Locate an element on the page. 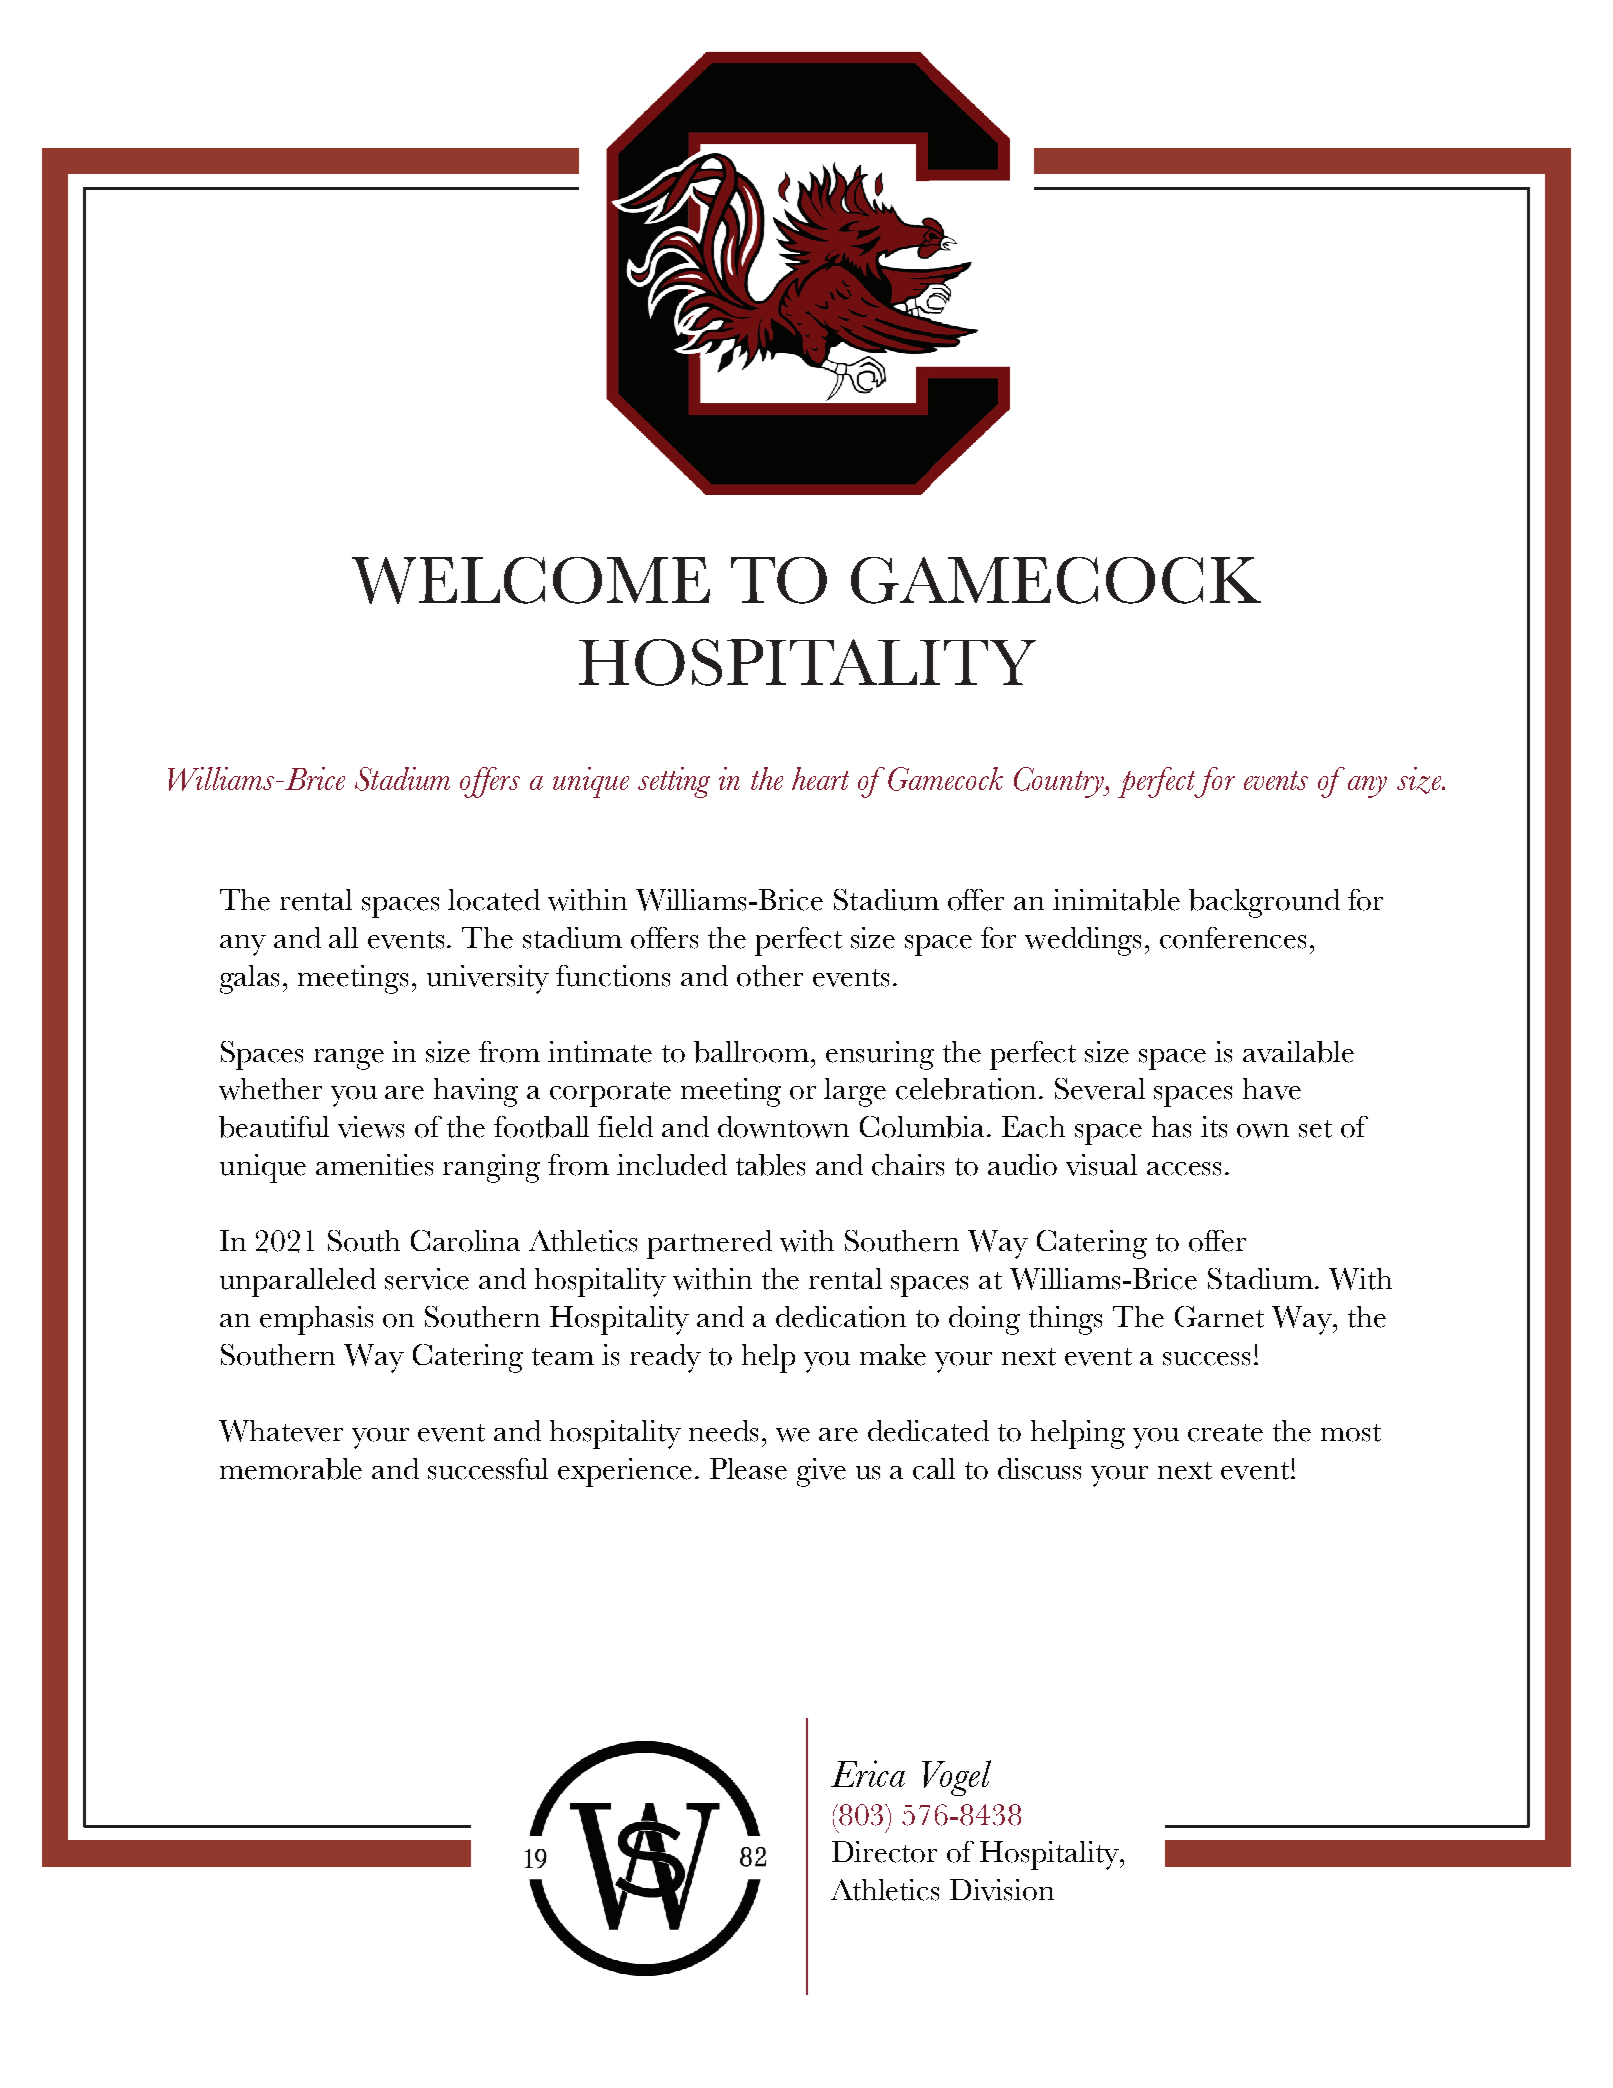  memorable is located at coordinates (291, 1469).
